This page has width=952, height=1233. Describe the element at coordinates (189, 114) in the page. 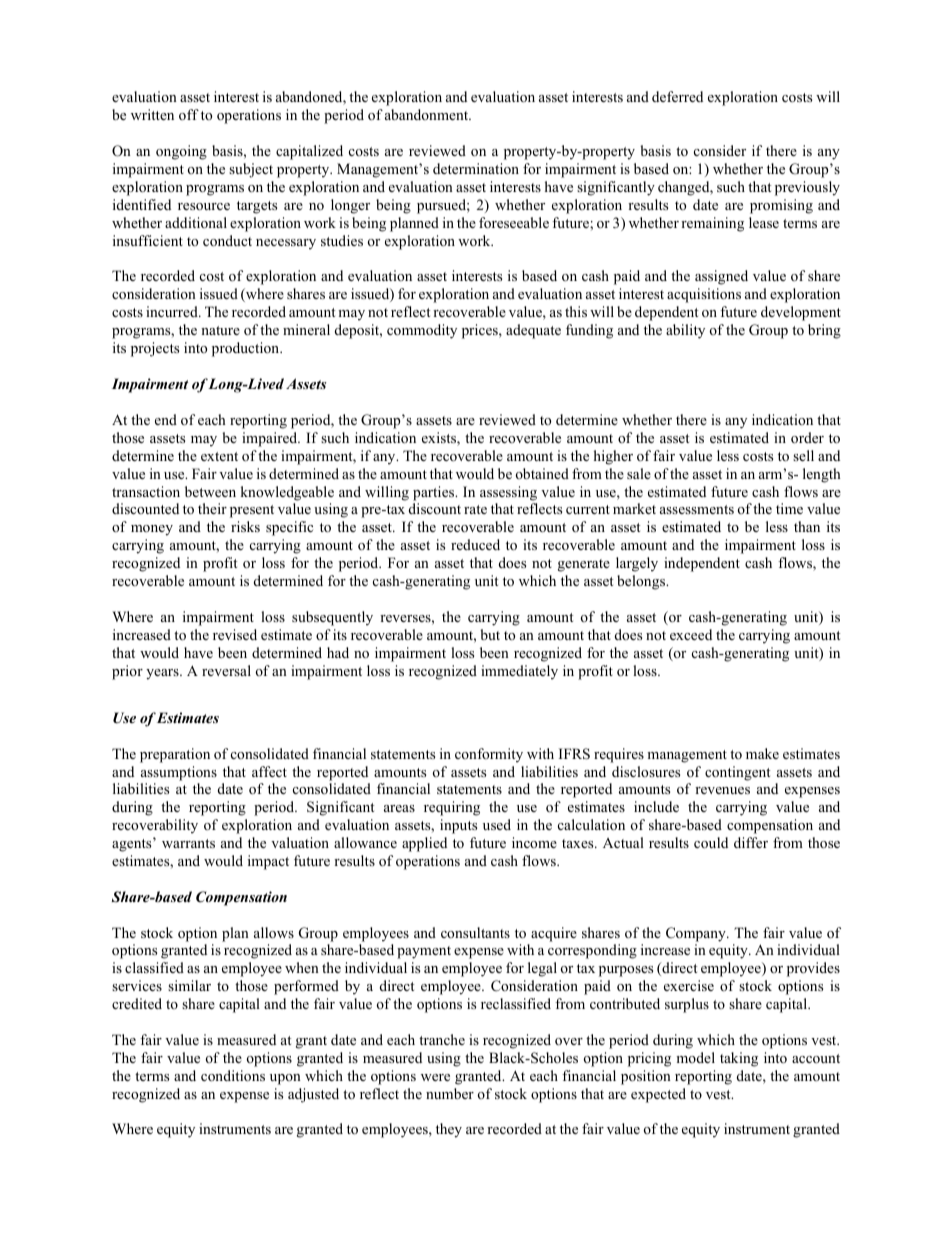

I see `off` at that location.
